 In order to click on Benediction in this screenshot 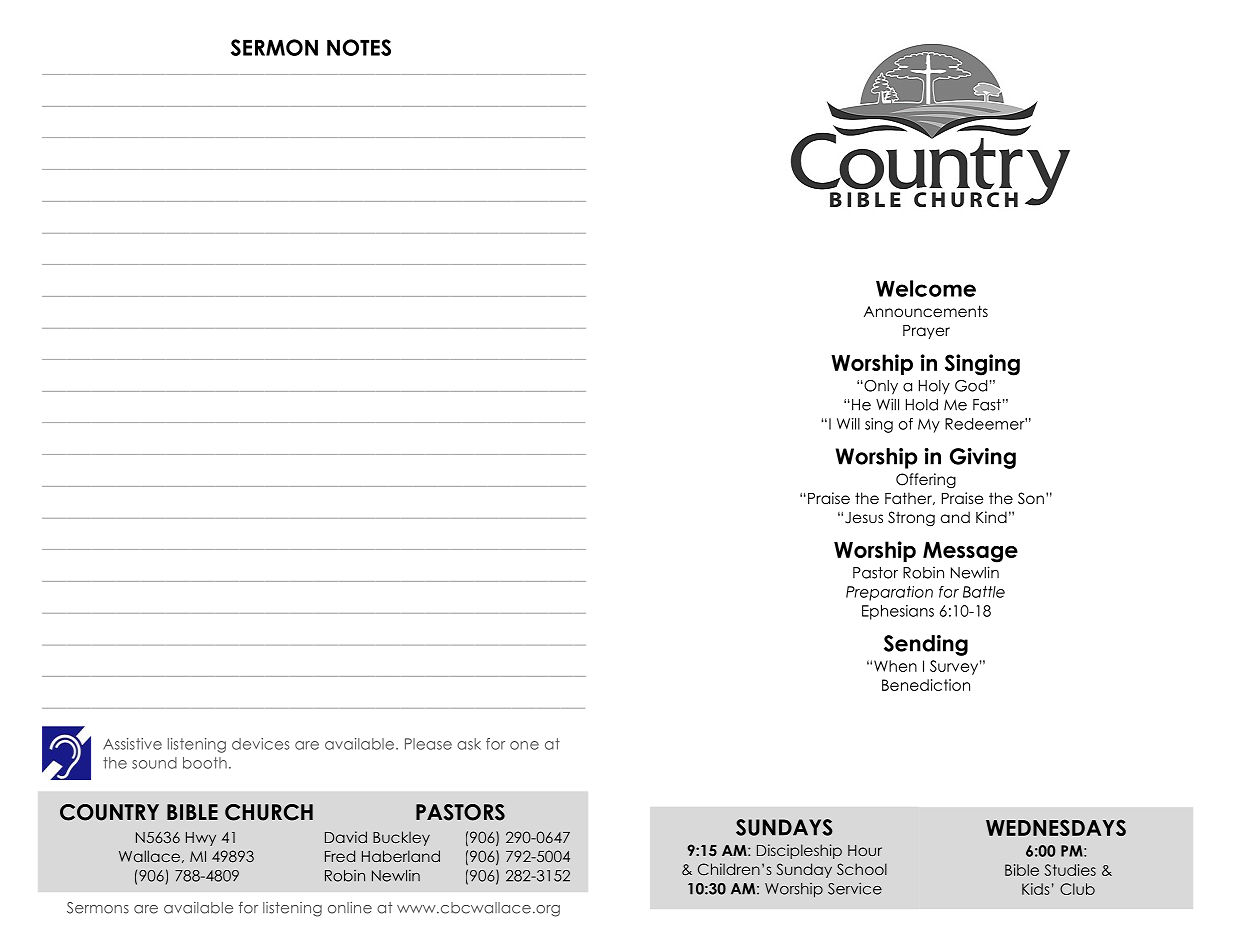, I will do `click(926, 685)`.
